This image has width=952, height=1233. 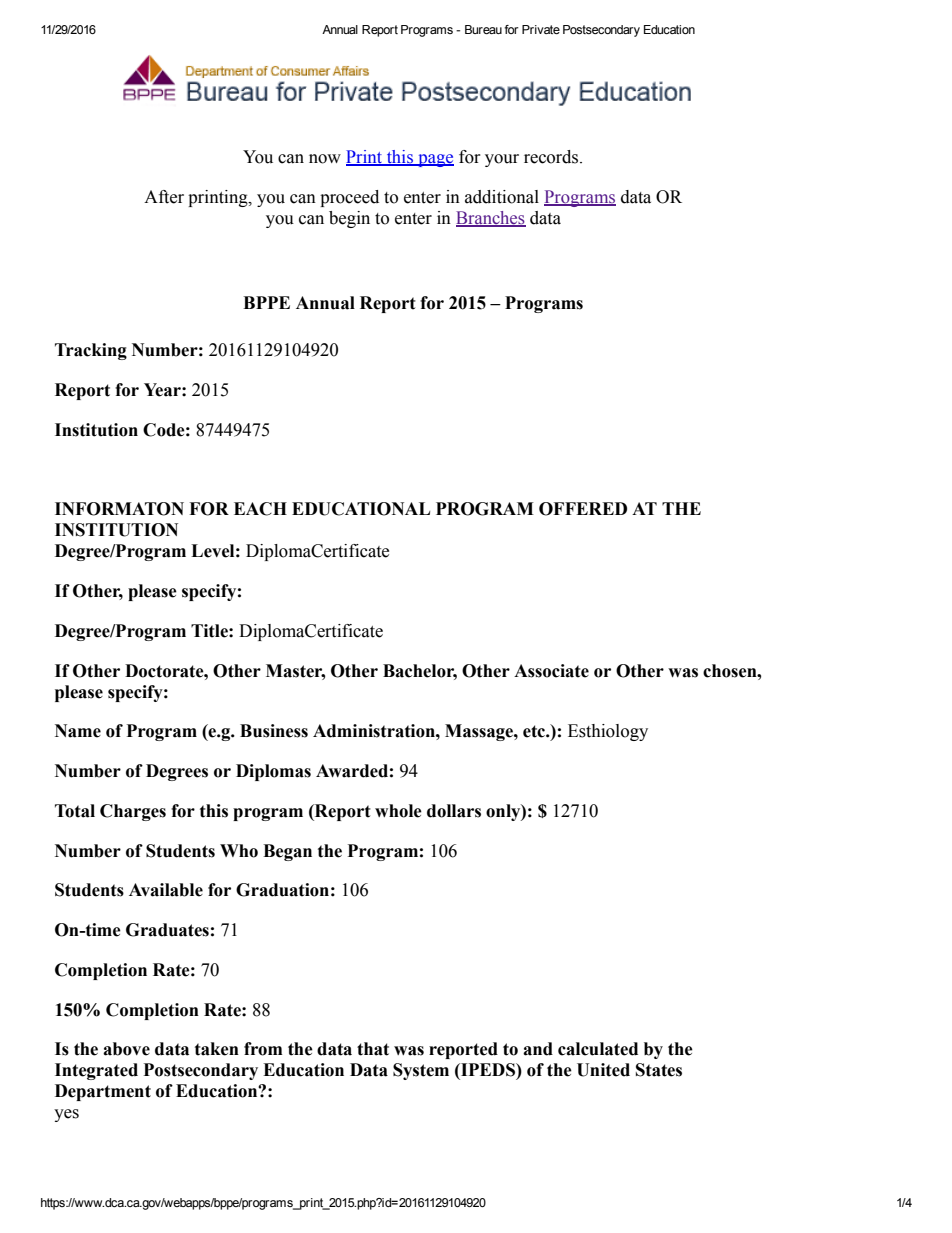 I want to click on OFFERED, so click(x=583, y=509).
